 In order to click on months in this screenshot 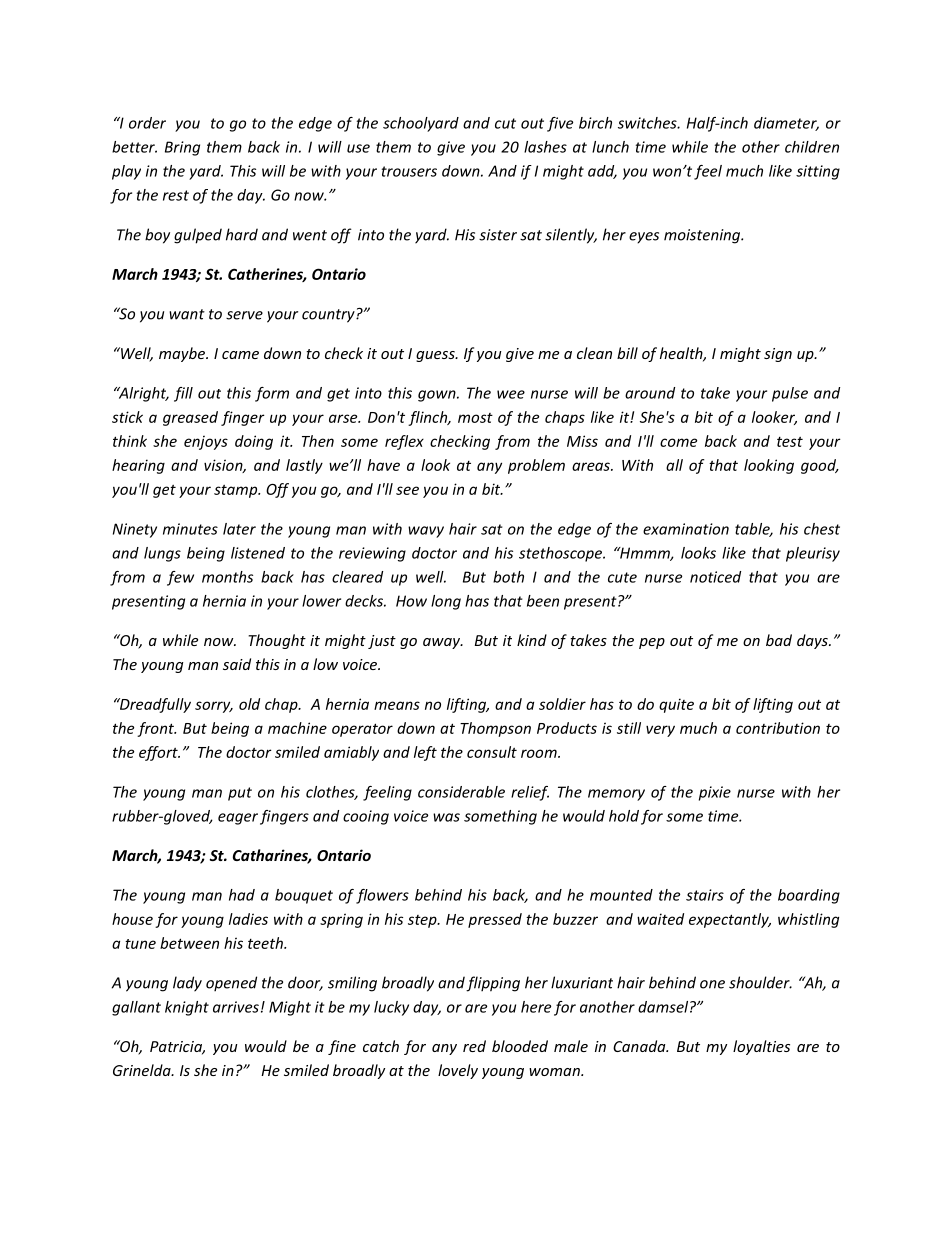, I will do `click(227, 577)`.
